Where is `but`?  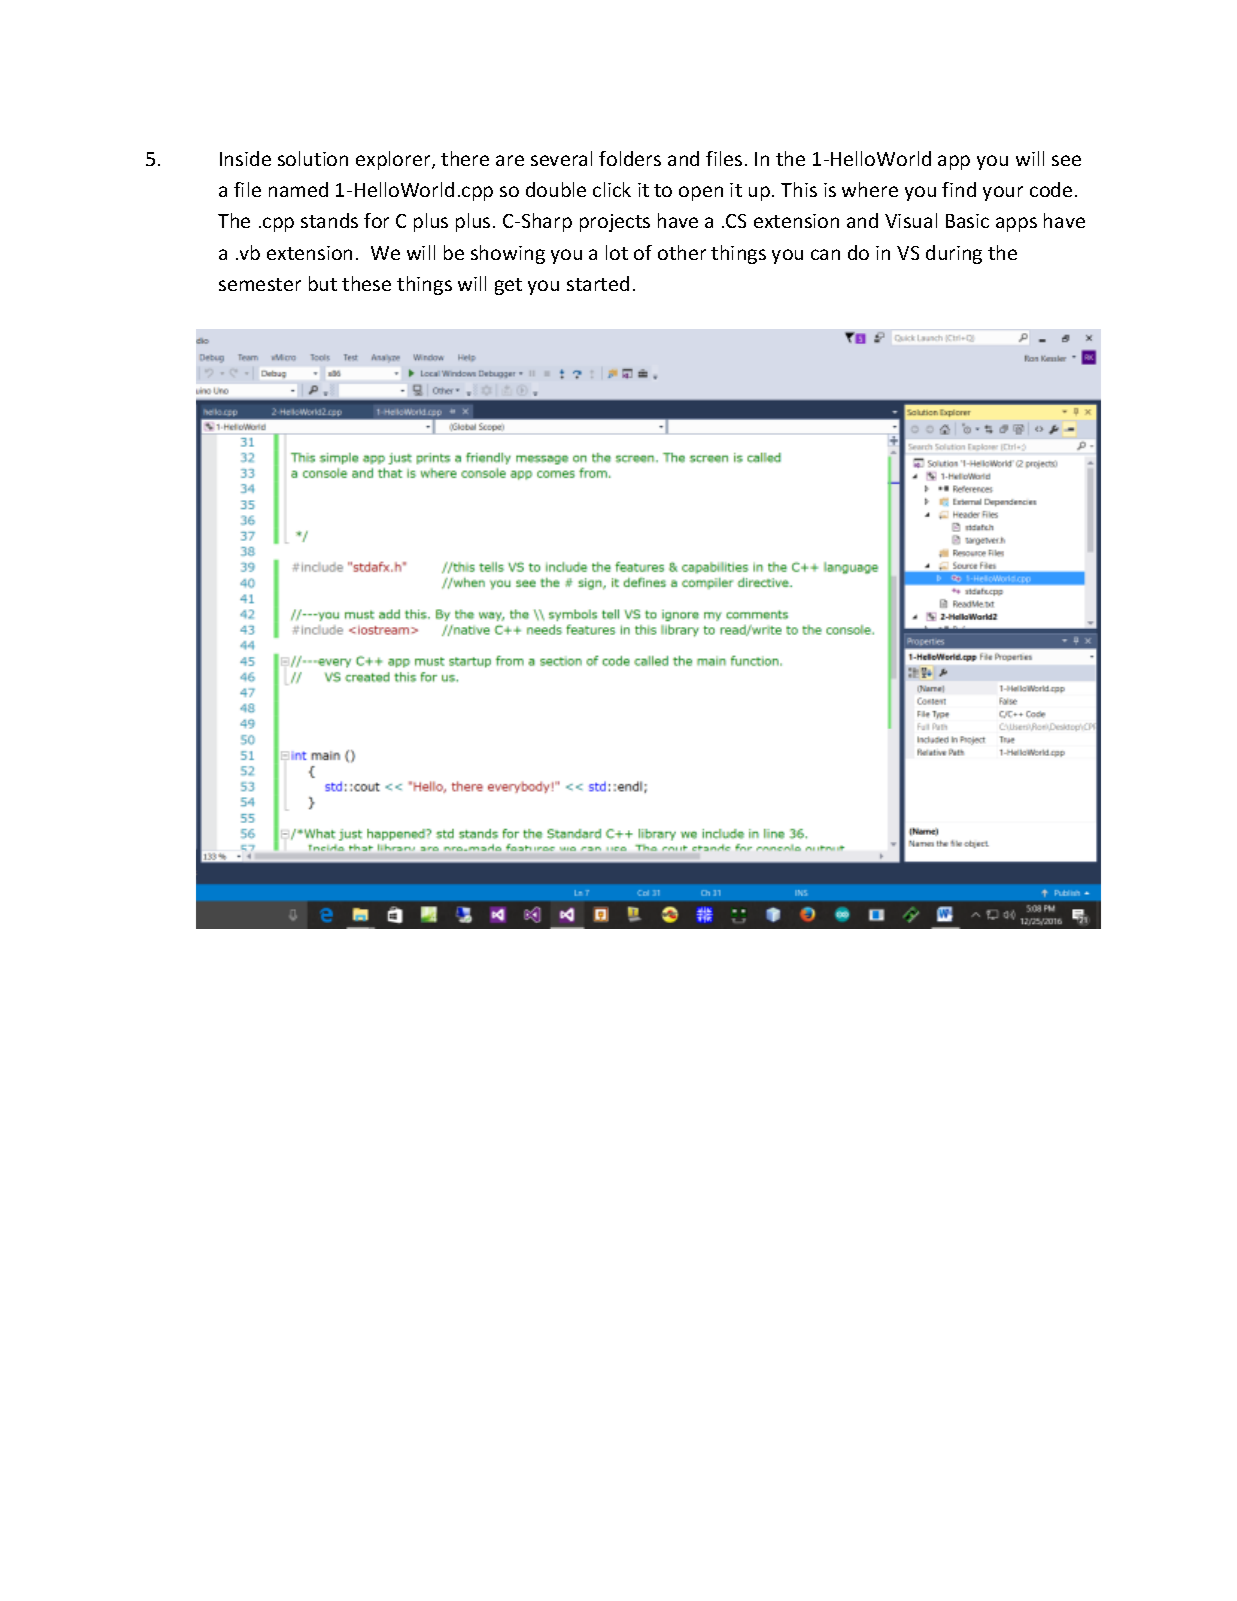 but is located at coordinates (323, 283).
